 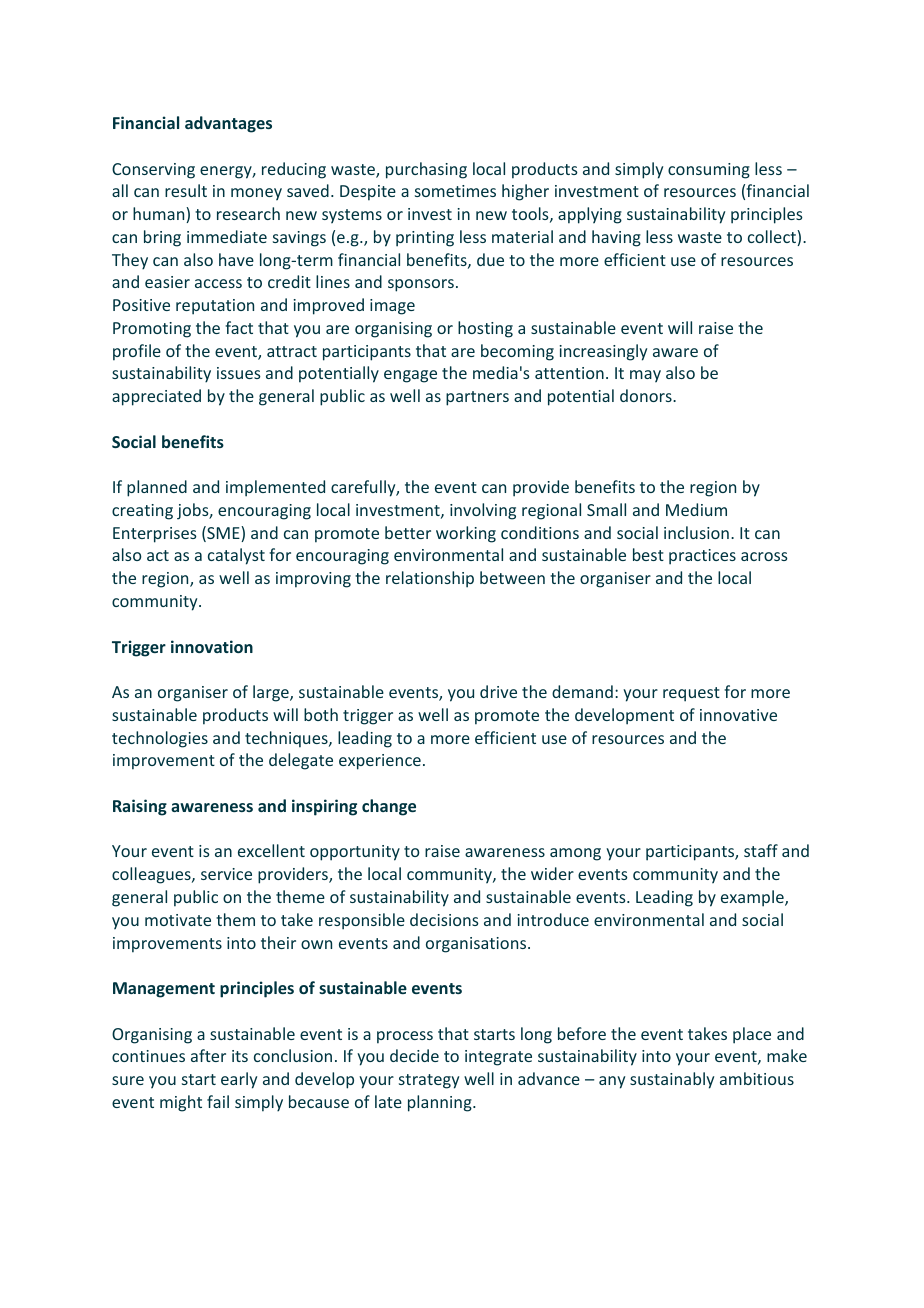 I want to click on issues, so click(x=239, y=373).
